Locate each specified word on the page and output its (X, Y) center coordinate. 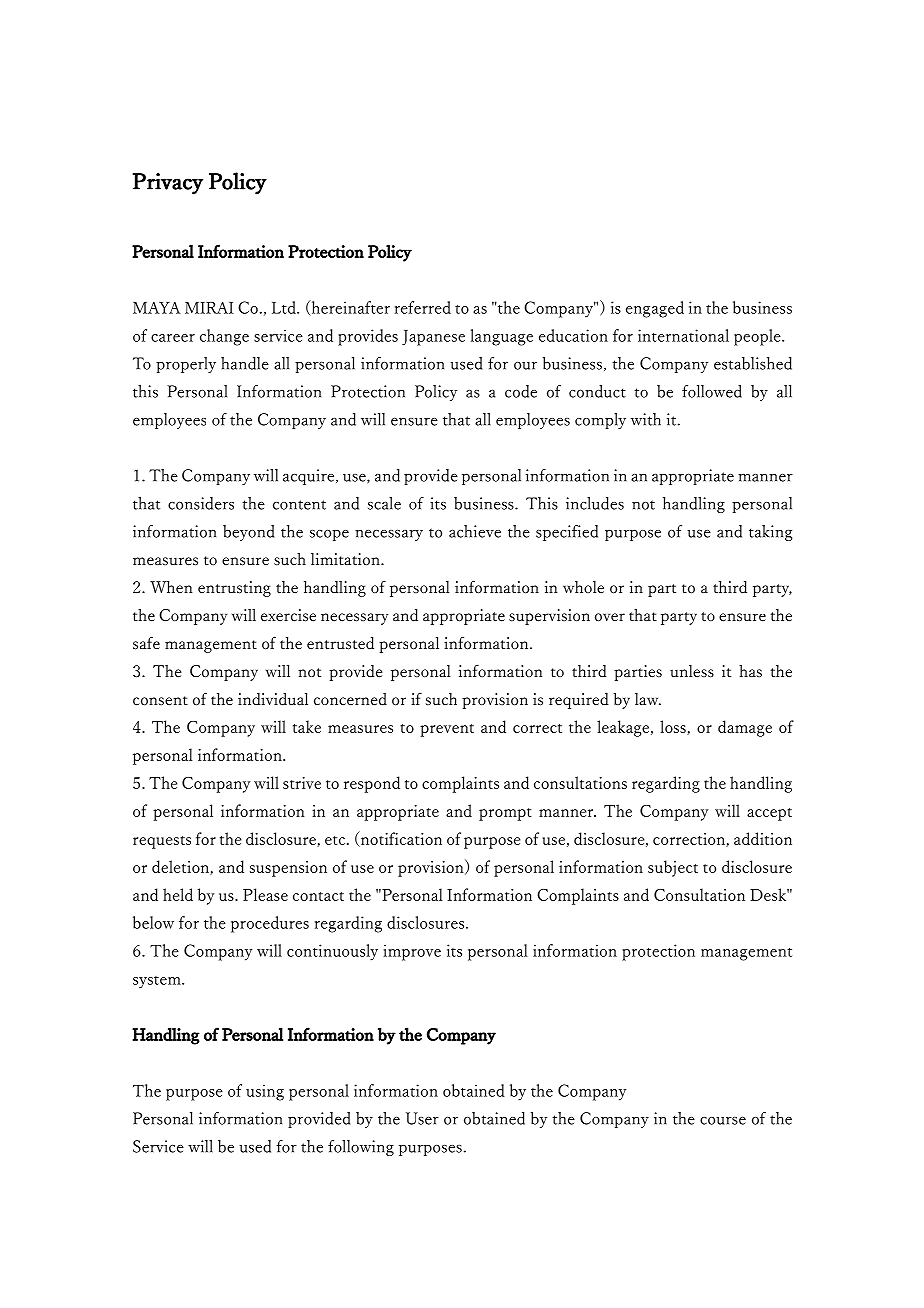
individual (273, 699)
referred (423, 307)
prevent (447, 730)
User (422, 1118)
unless (692, 671)
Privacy (168, 184)
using (265, 1092)
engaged (655, 309)
